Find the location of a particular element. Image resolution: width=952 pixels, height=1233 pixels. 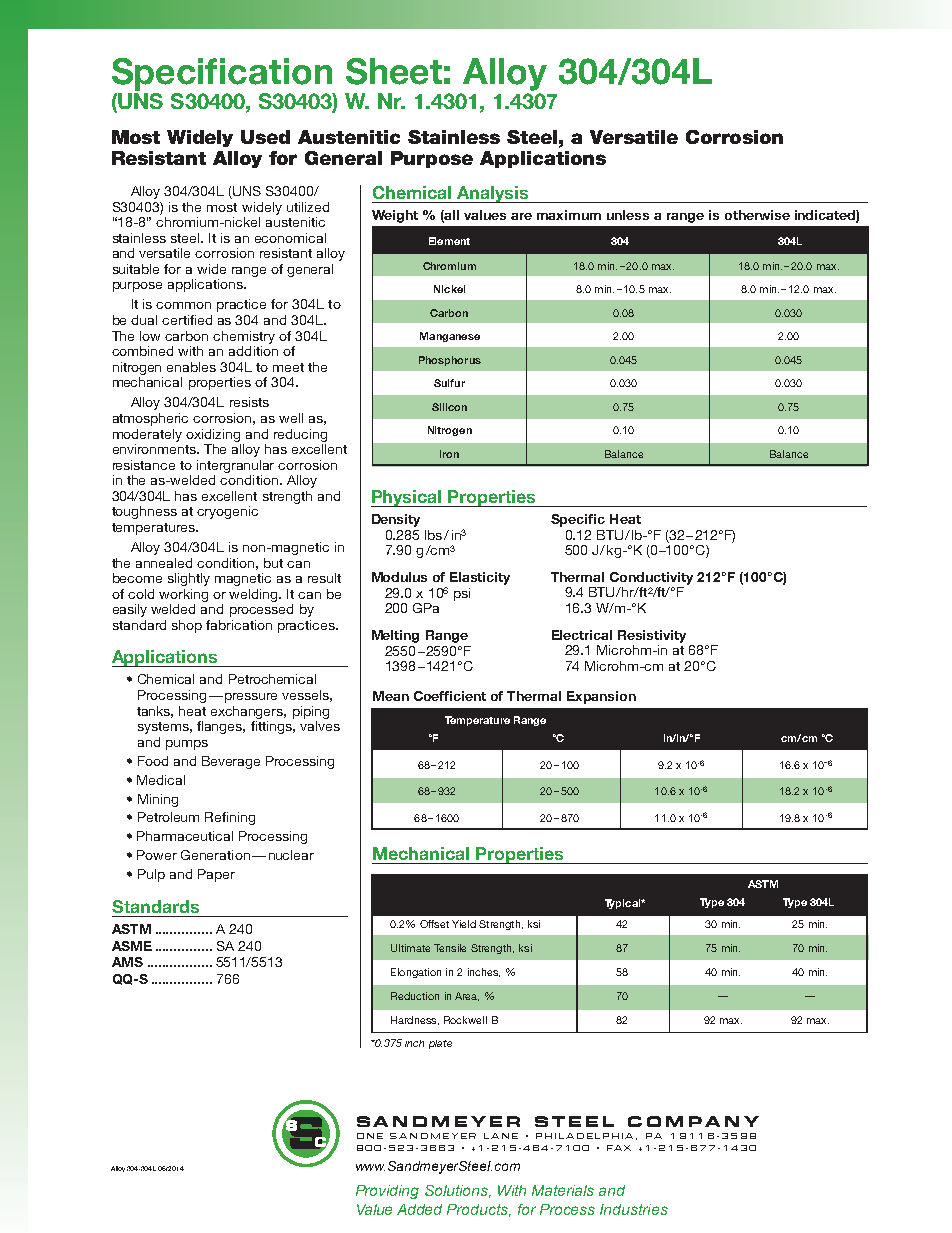

Physical is located at coordinates (407, 498).
